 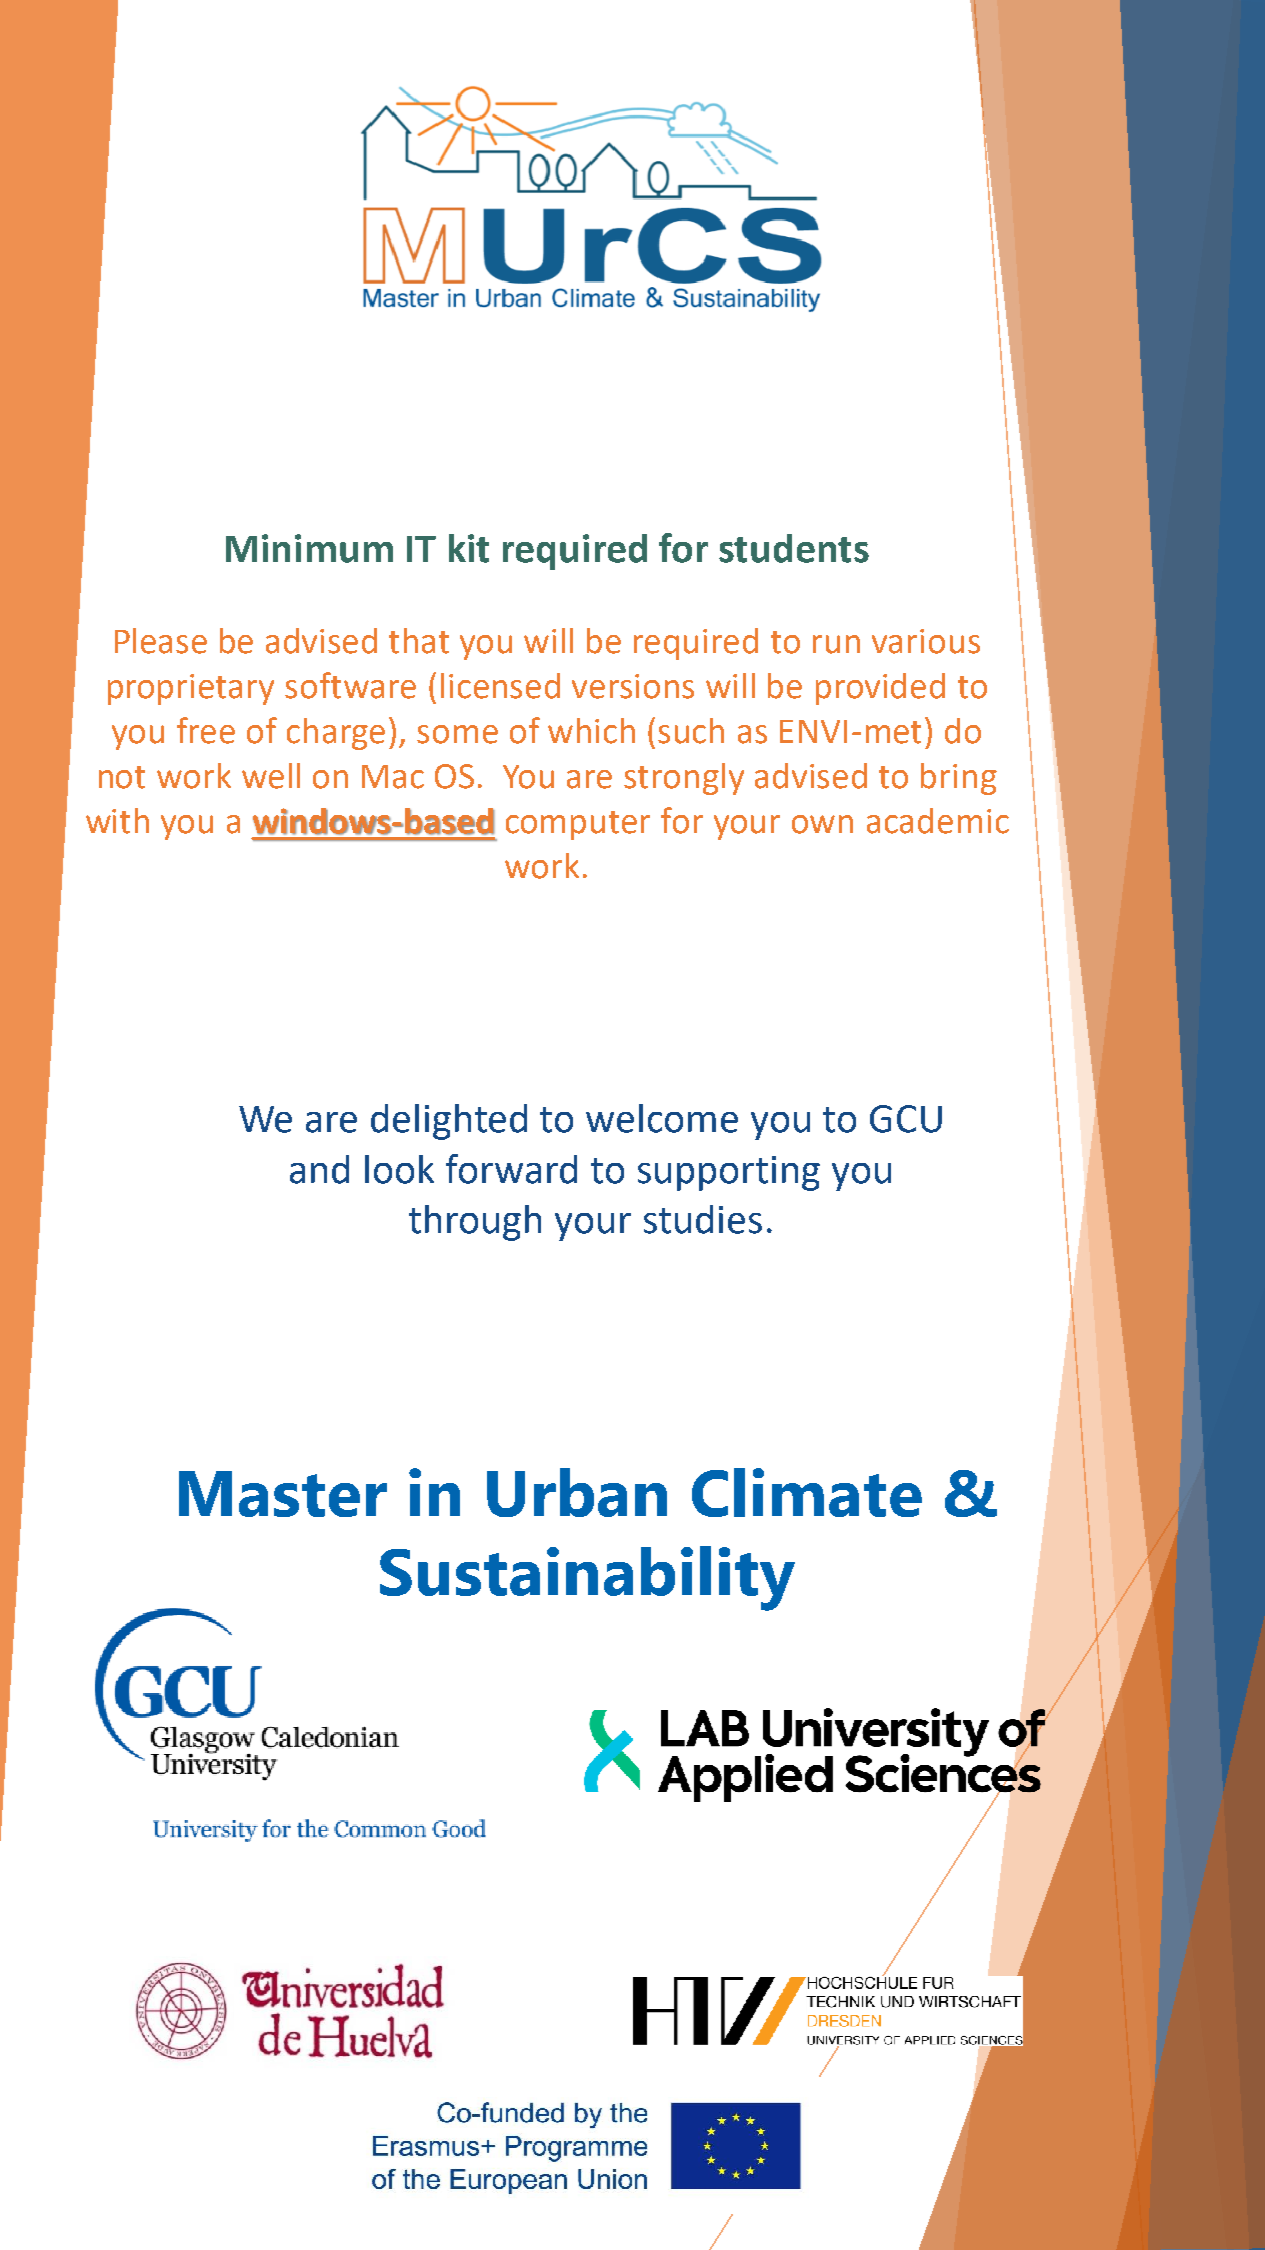 I want to click on kit, so click(x=469, y=548).
